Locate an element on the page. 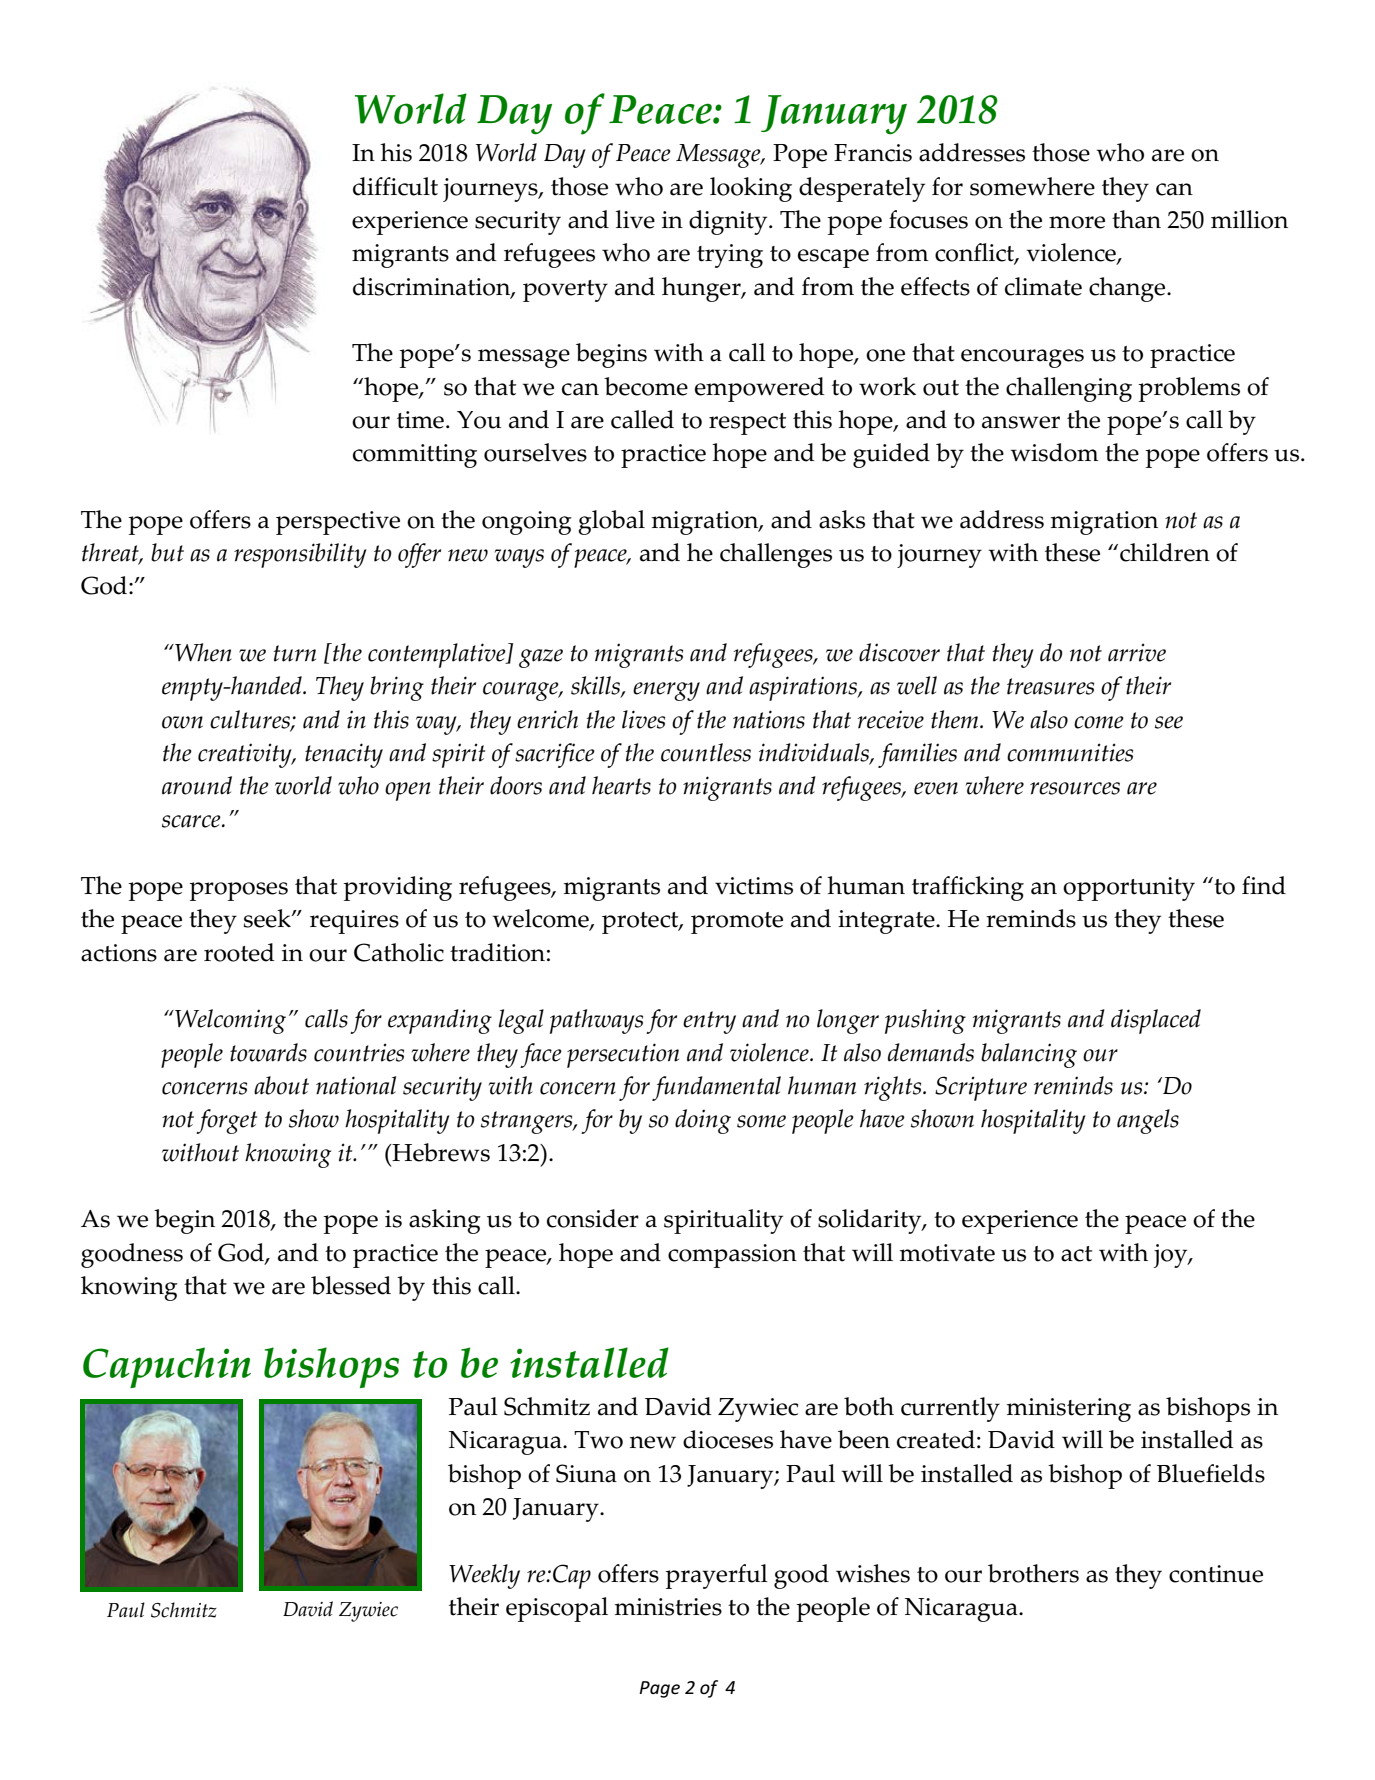 This page has width=1375, height=1780. dignity is located at coordinates (729, 222).
